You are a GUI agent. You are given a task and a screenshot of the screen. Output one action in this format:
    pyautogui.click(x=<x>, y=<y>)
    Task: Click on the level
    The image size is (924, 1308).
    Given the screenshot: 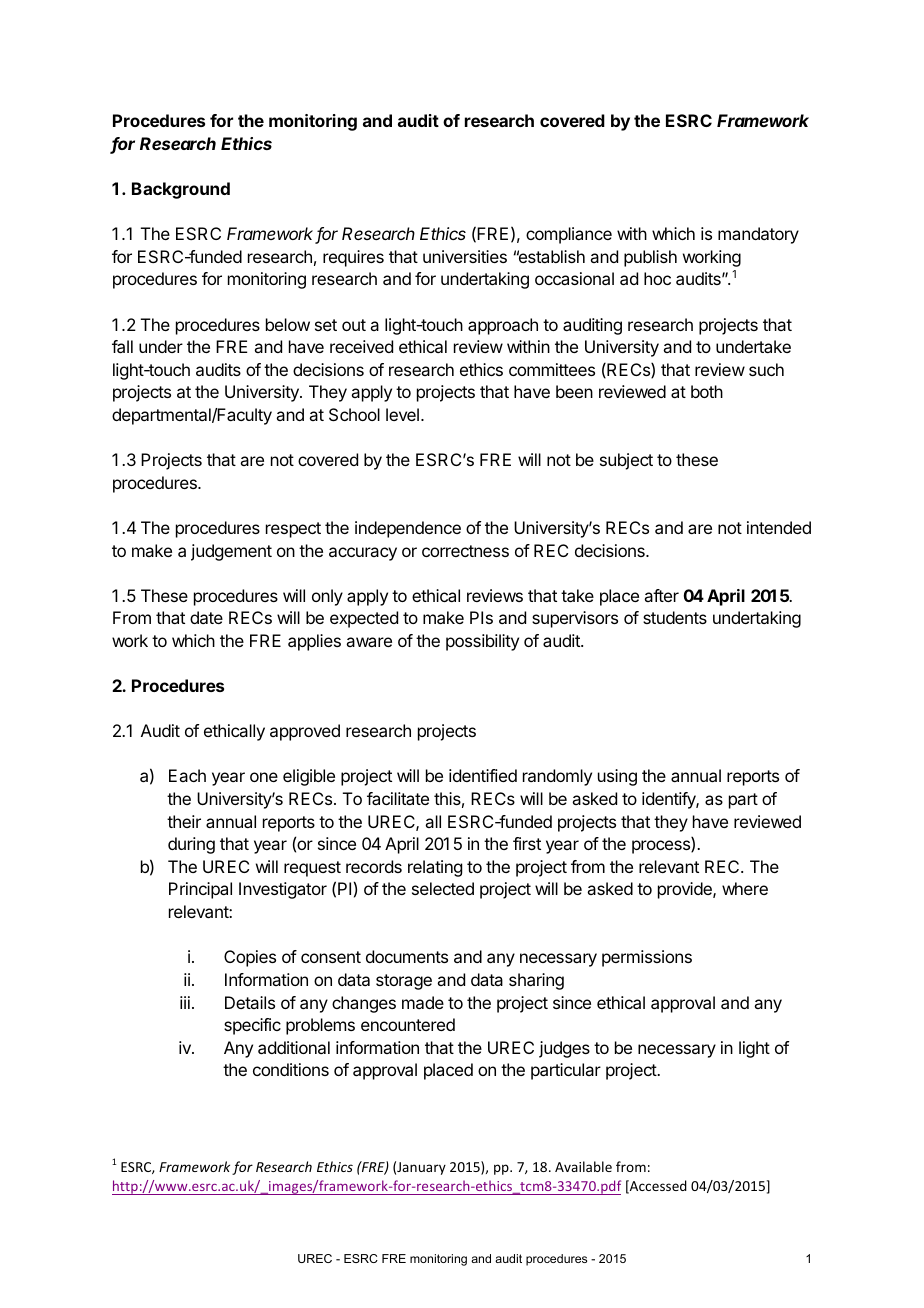 What is the action you would take?
    pyautogui.click(x=402, y=414)
